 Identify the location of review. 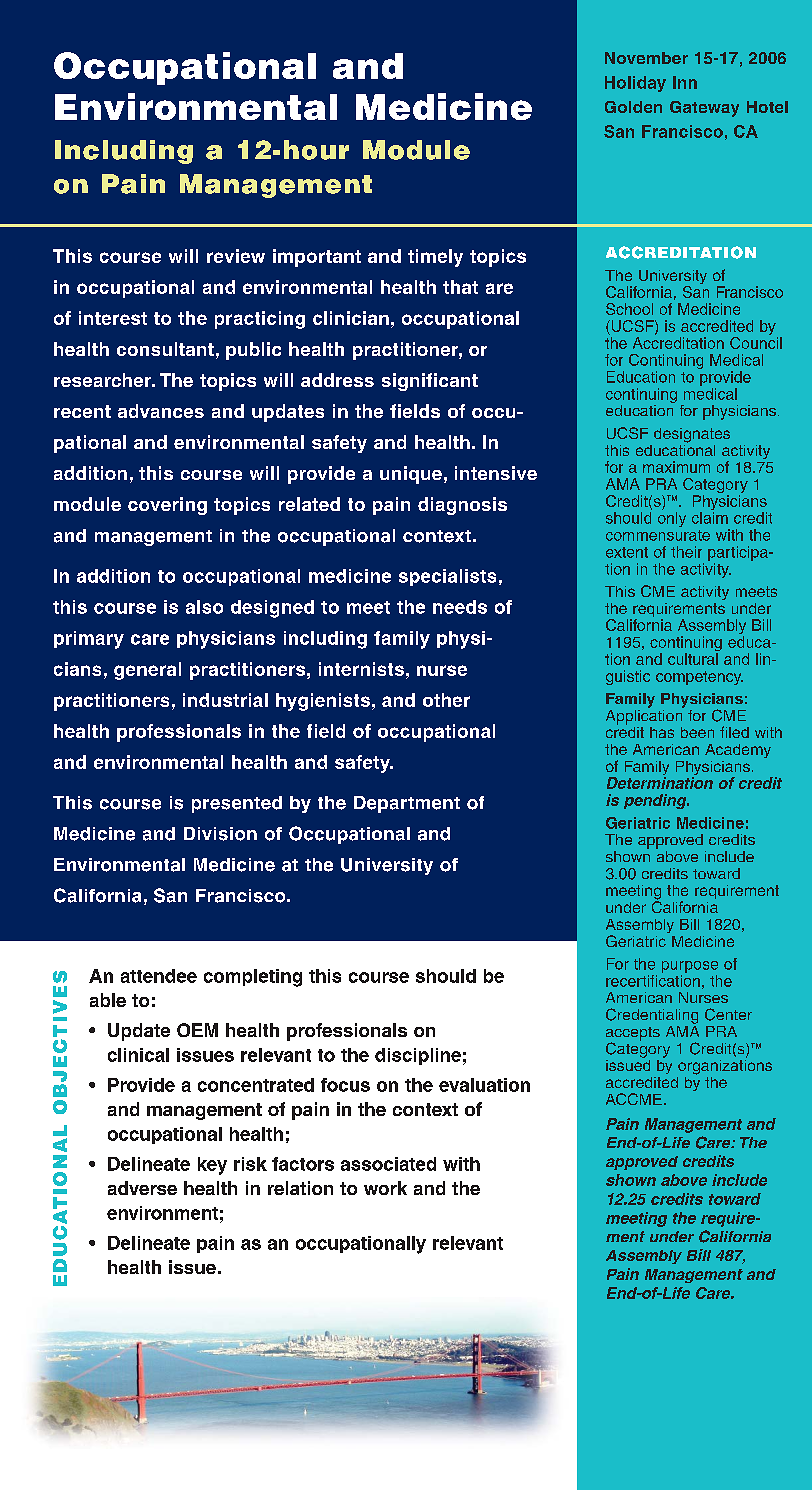
(236, 256).
